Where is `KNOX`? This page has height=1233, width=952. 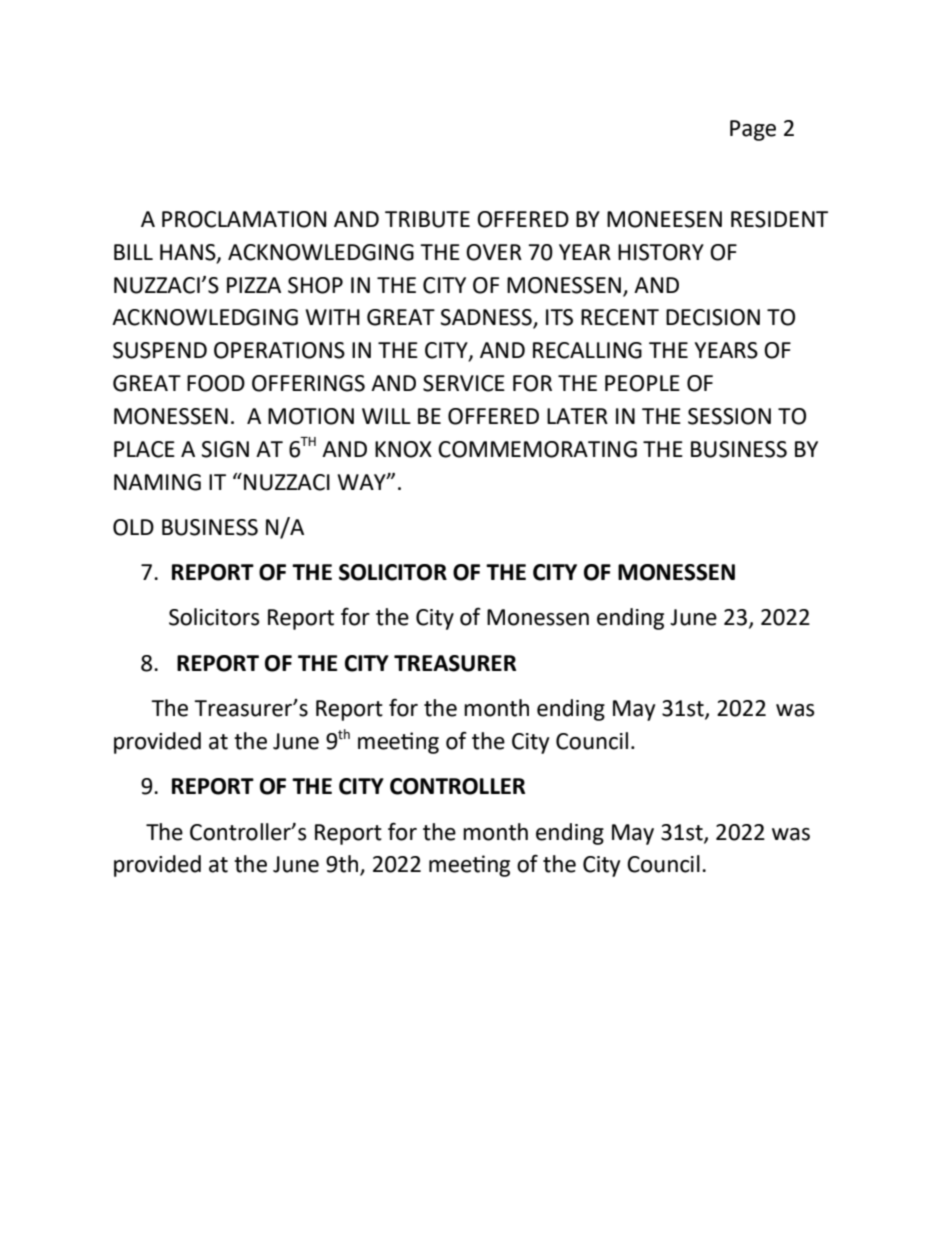 KNOX is located at coordinates (403, 449).
